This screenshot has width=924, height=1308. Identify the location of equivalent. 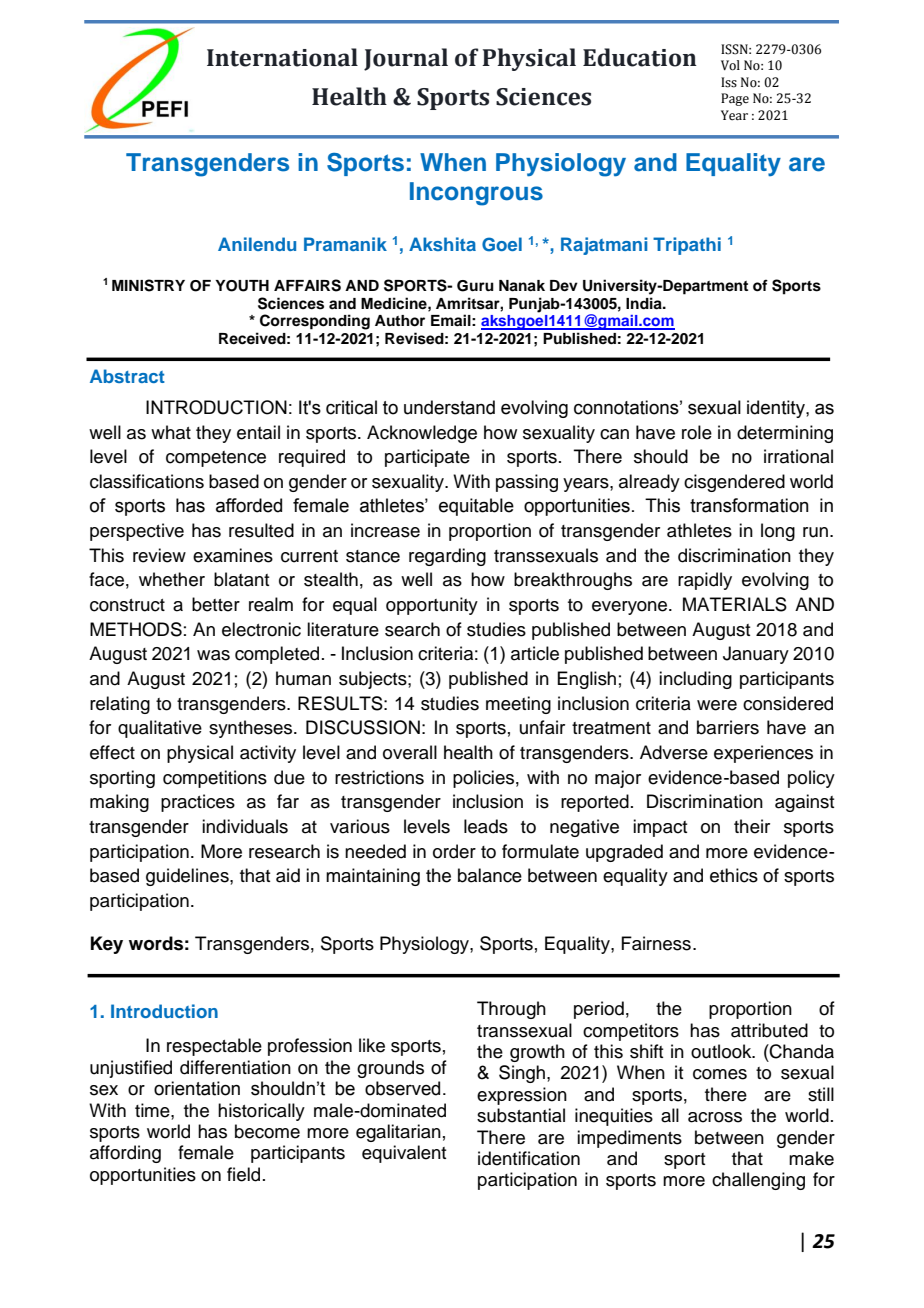
(404, 1154).
